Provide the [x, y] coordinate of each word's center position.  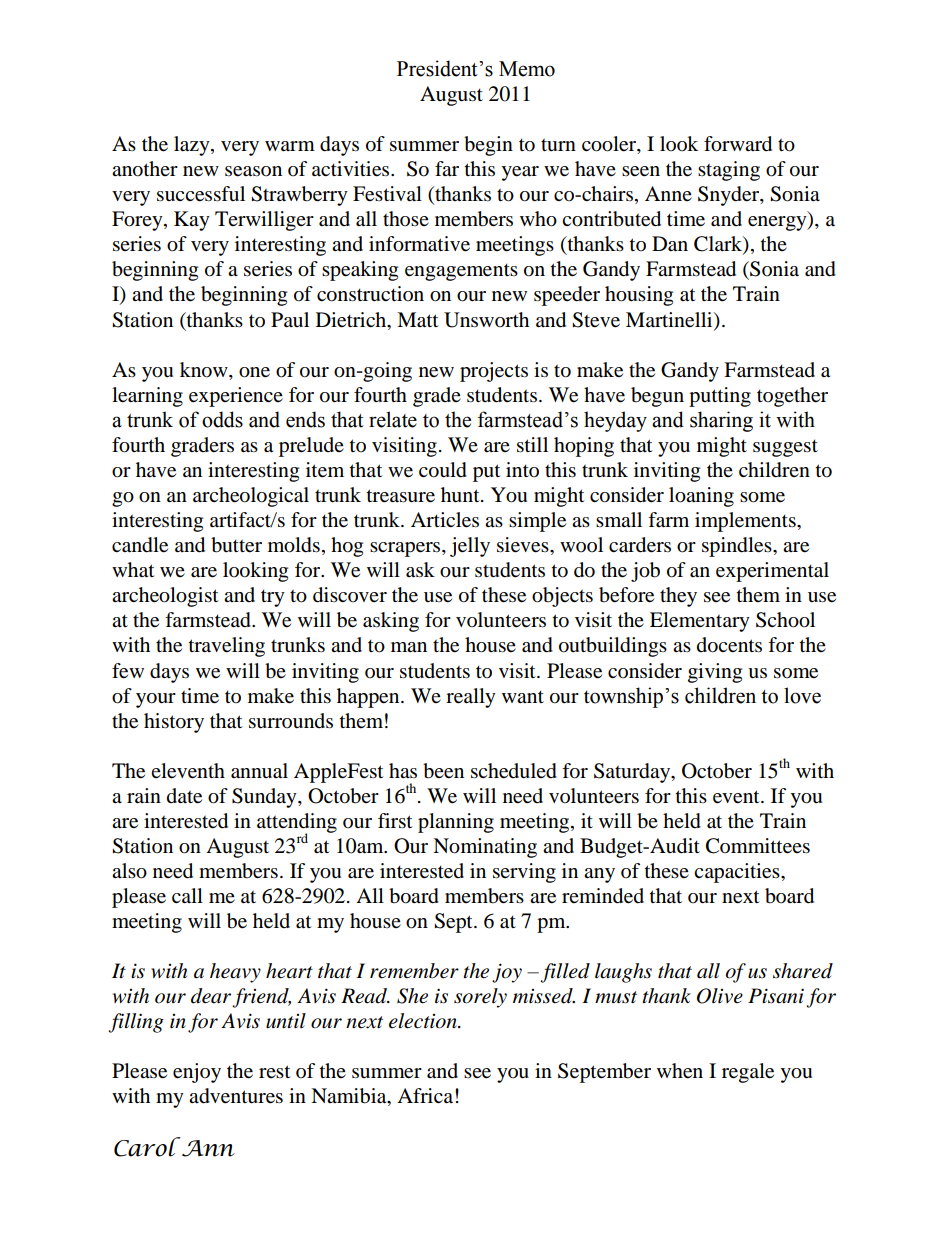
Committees [758, 846]
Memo [527, 69]
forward [738, 144]
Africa [426, 1095]
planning [456, 823]
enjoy [197, 1073]
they [678, 597]
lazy [193, 146]
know [205, 370]
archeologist [165, 597]
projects [494, 372]
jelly [470, 547]
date [184, 796]
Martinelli [670, 320]
